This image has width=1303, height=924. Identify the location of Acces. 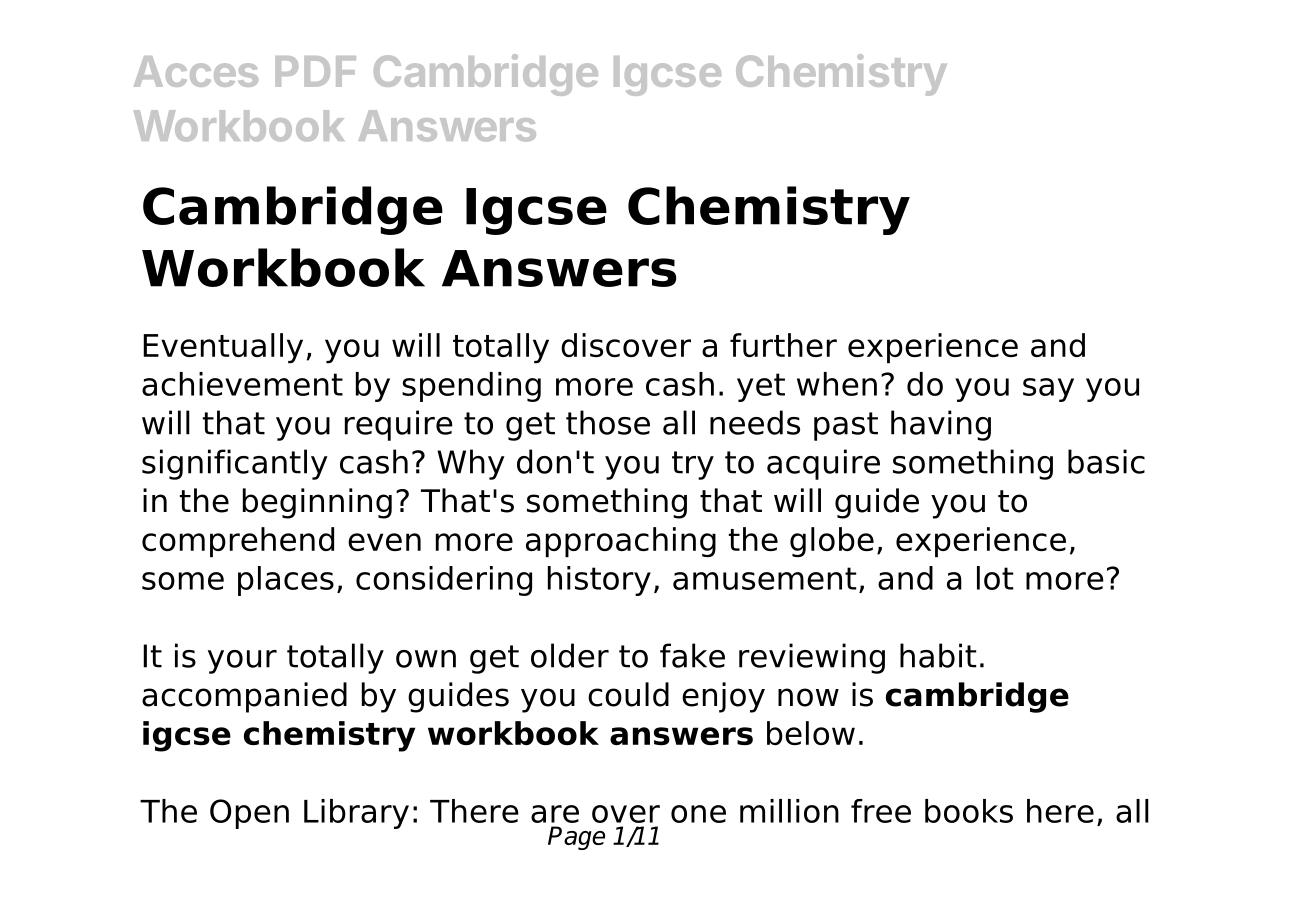
(196, 71).
